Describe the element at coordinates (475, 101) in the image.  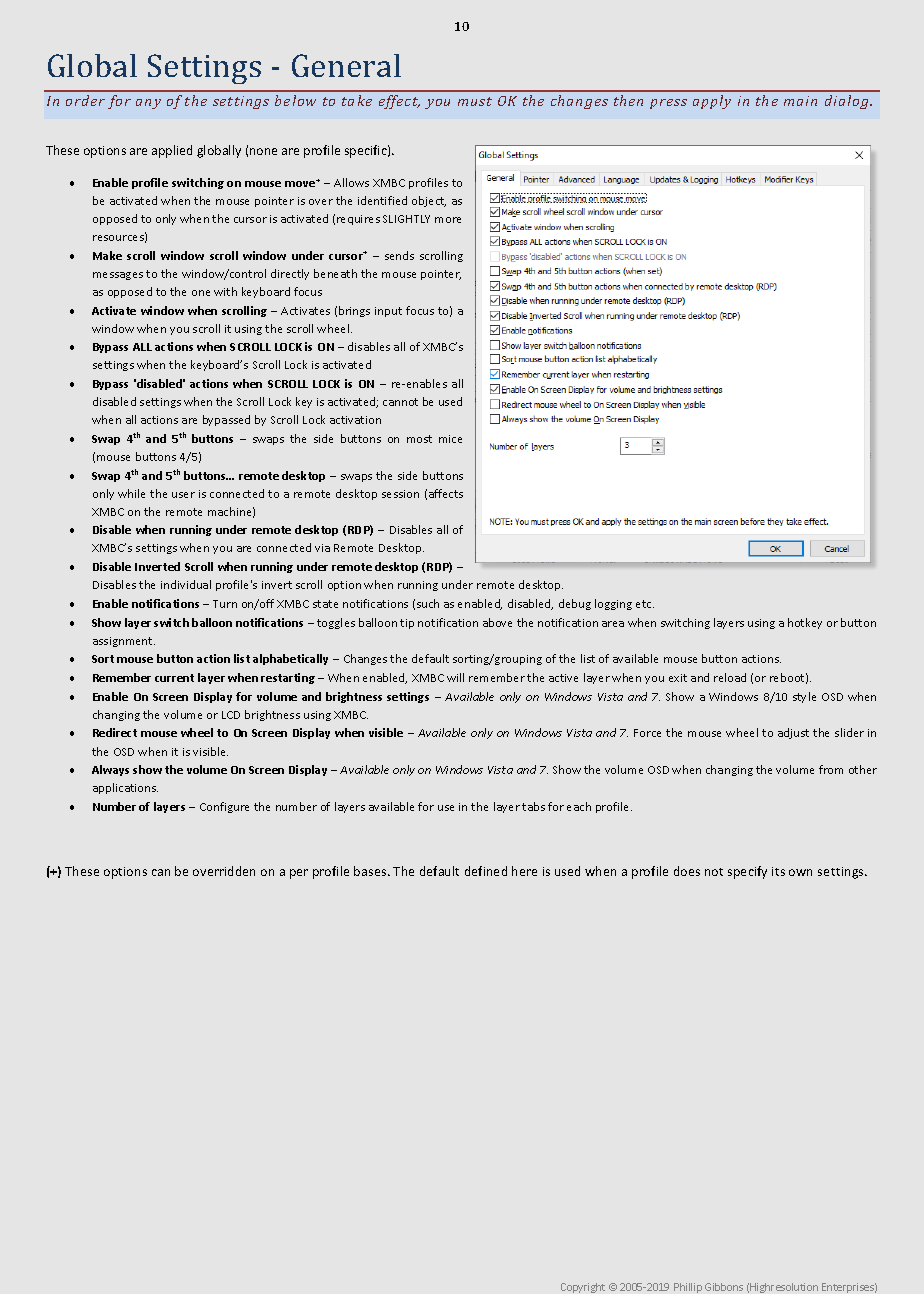
I see `must` at that location.
